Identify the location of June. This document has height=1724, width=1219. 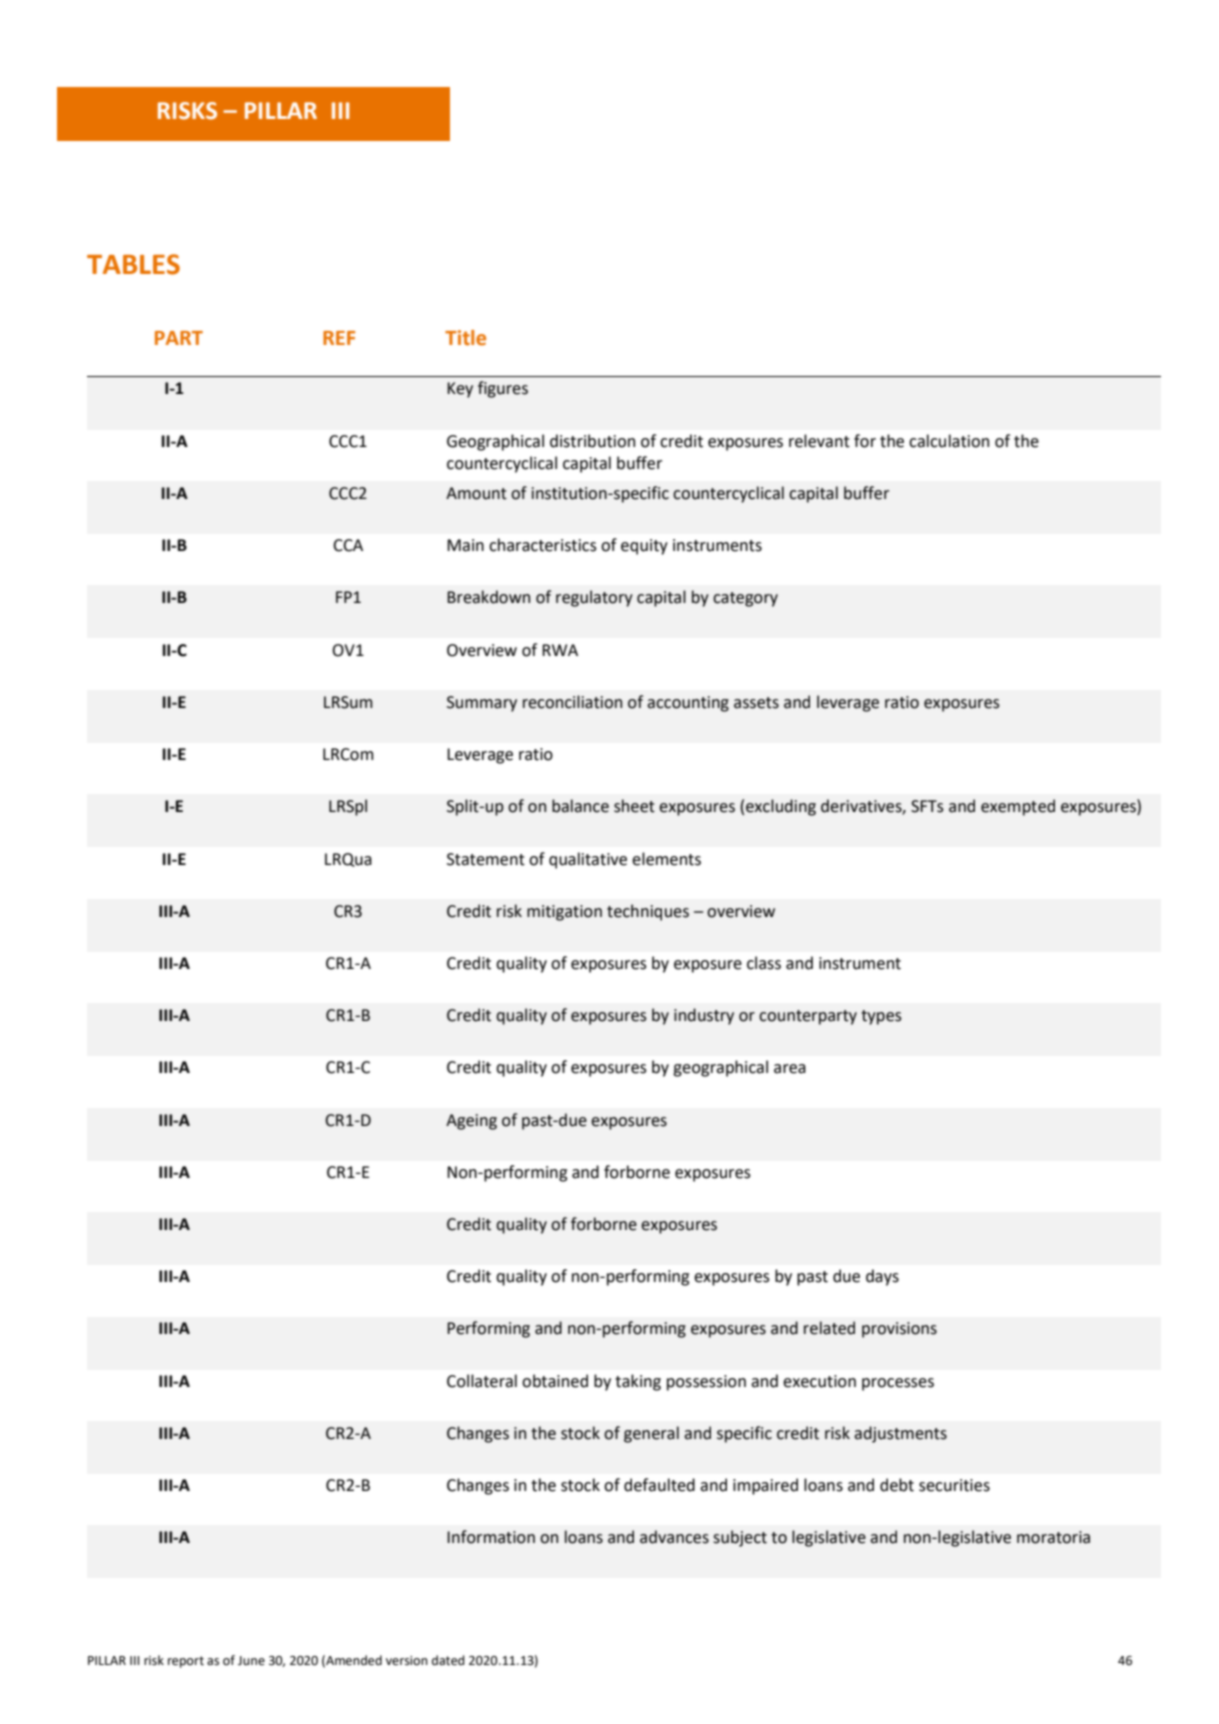
(251, 1661).
